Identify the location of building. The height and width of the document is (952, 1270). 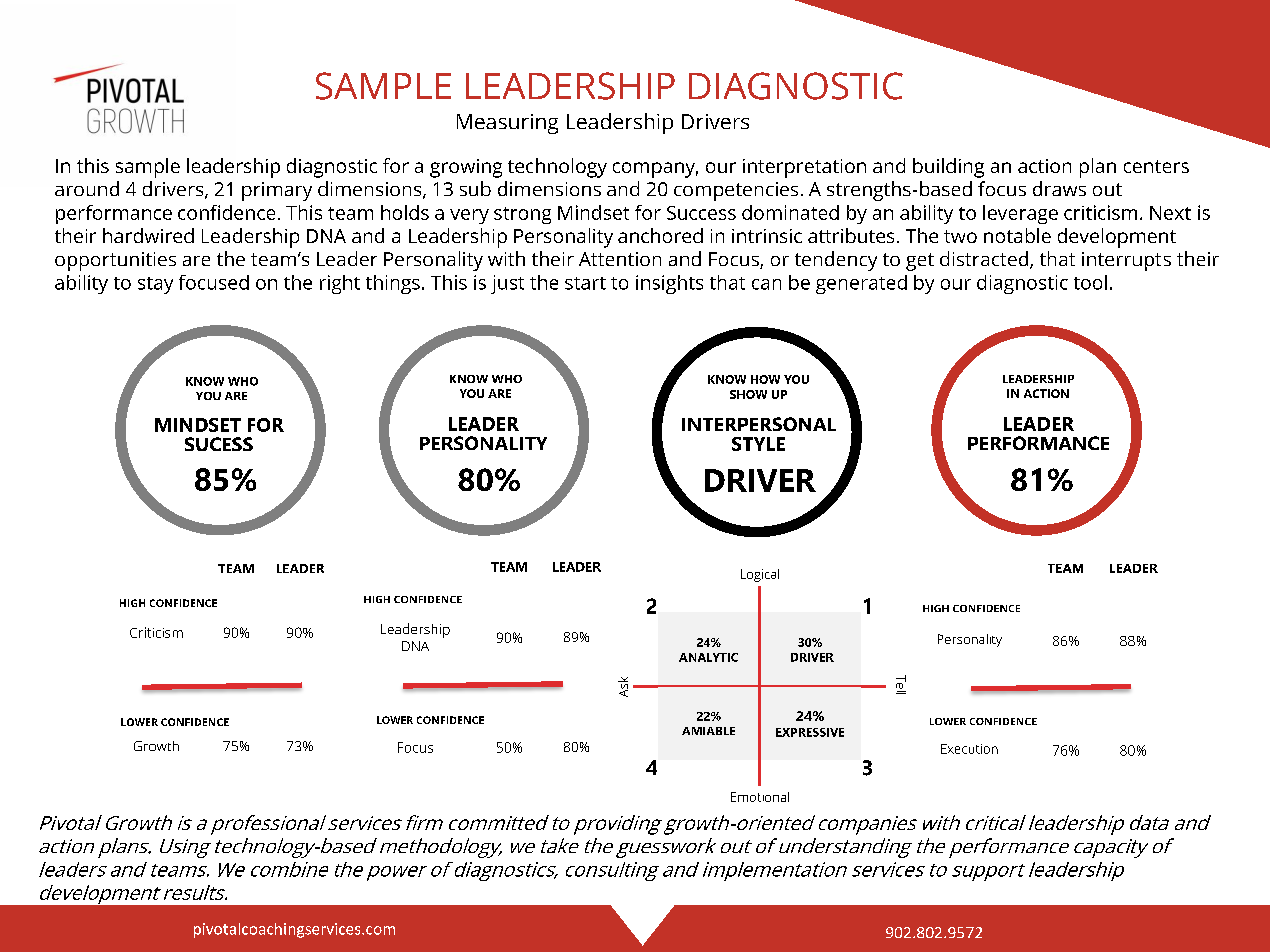
(948, 168).
